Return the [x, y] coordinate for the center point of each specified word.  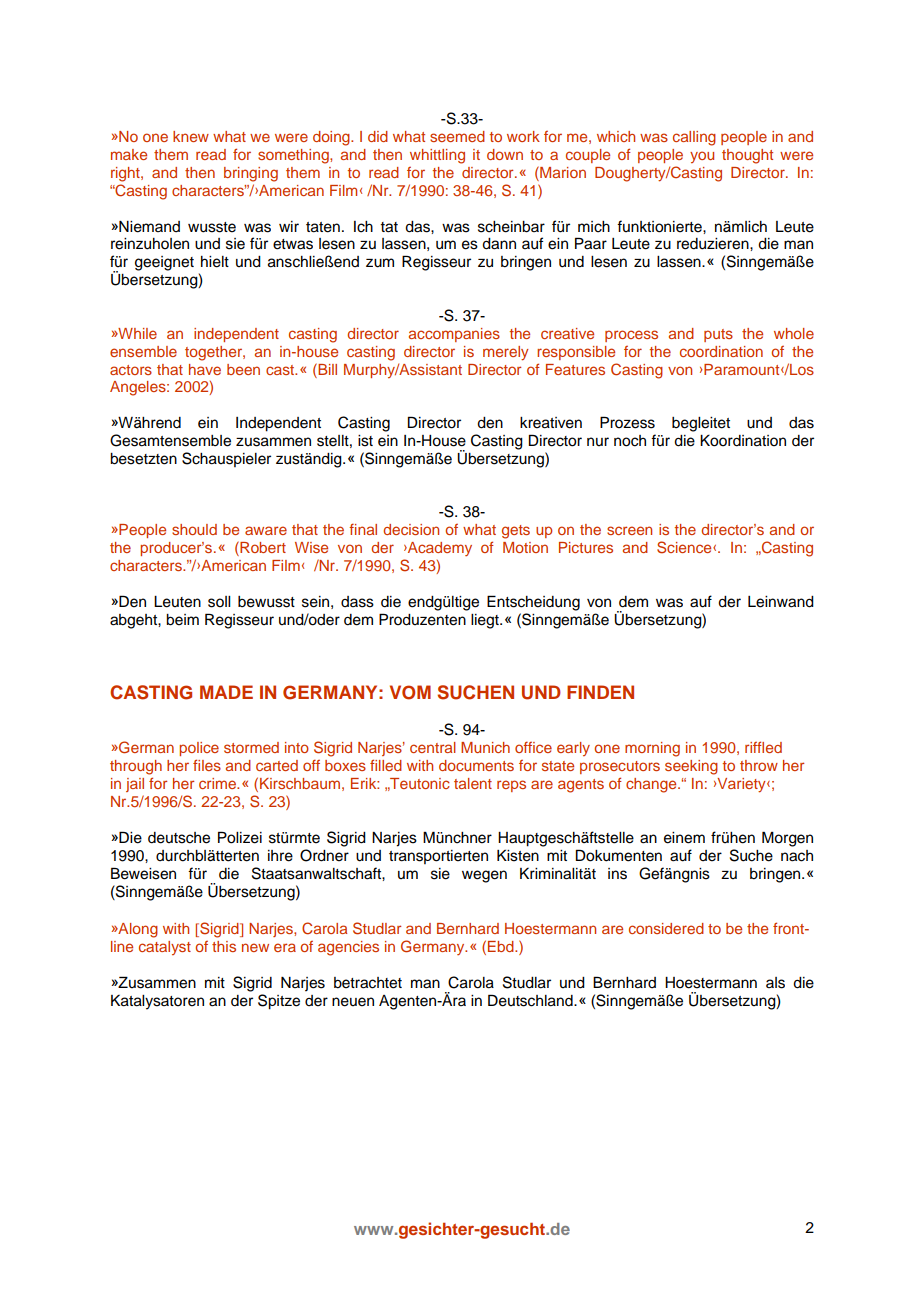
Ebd [502, 946]
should [194, 529]
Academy [439, 549]
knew [191, 136]
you [702, 157]
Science [685, 547]
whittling [437, 156]
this [224, 946]
